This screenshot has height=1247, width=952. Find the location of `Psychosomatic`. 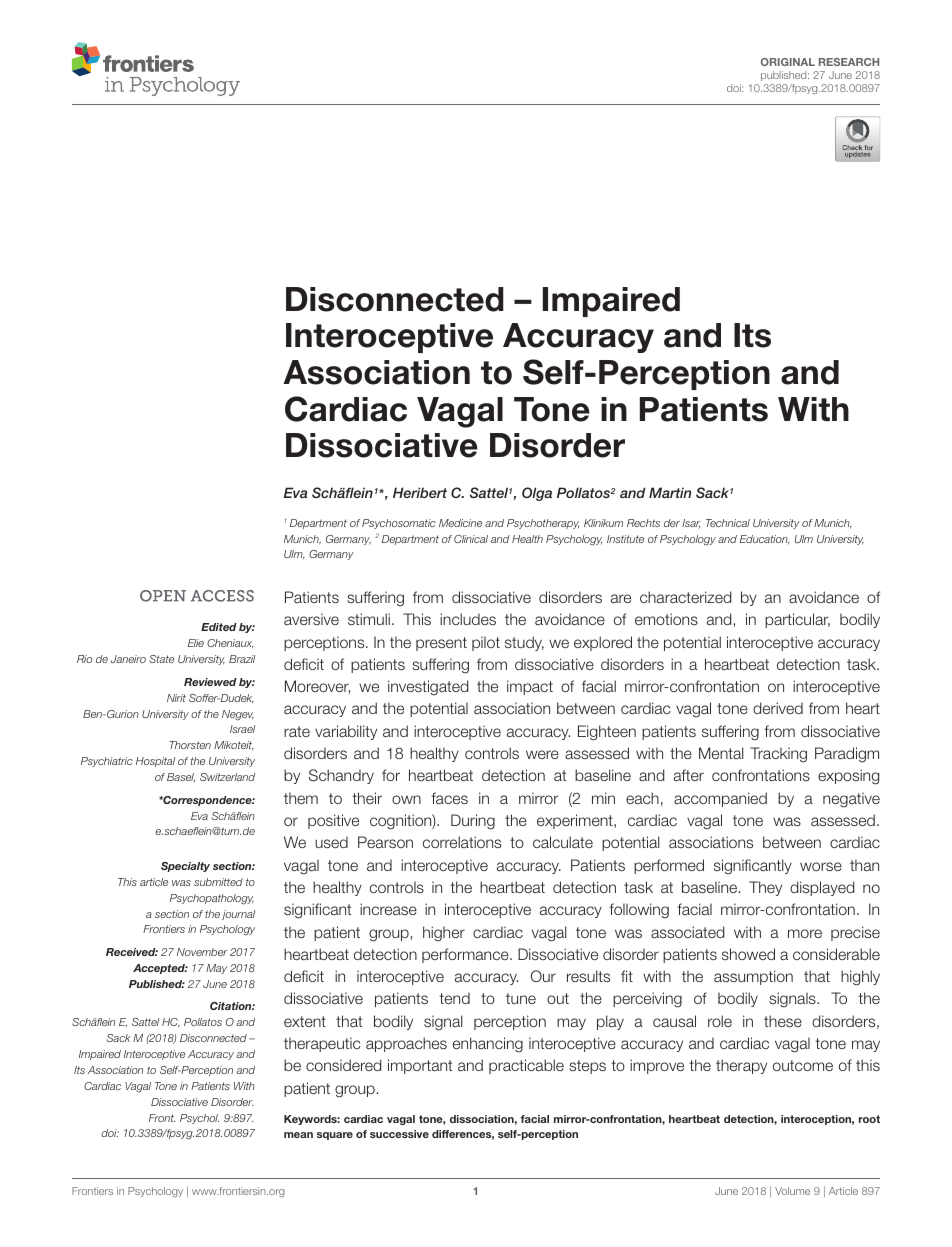

Psychosomatic is located at coordinates (399, 524).
